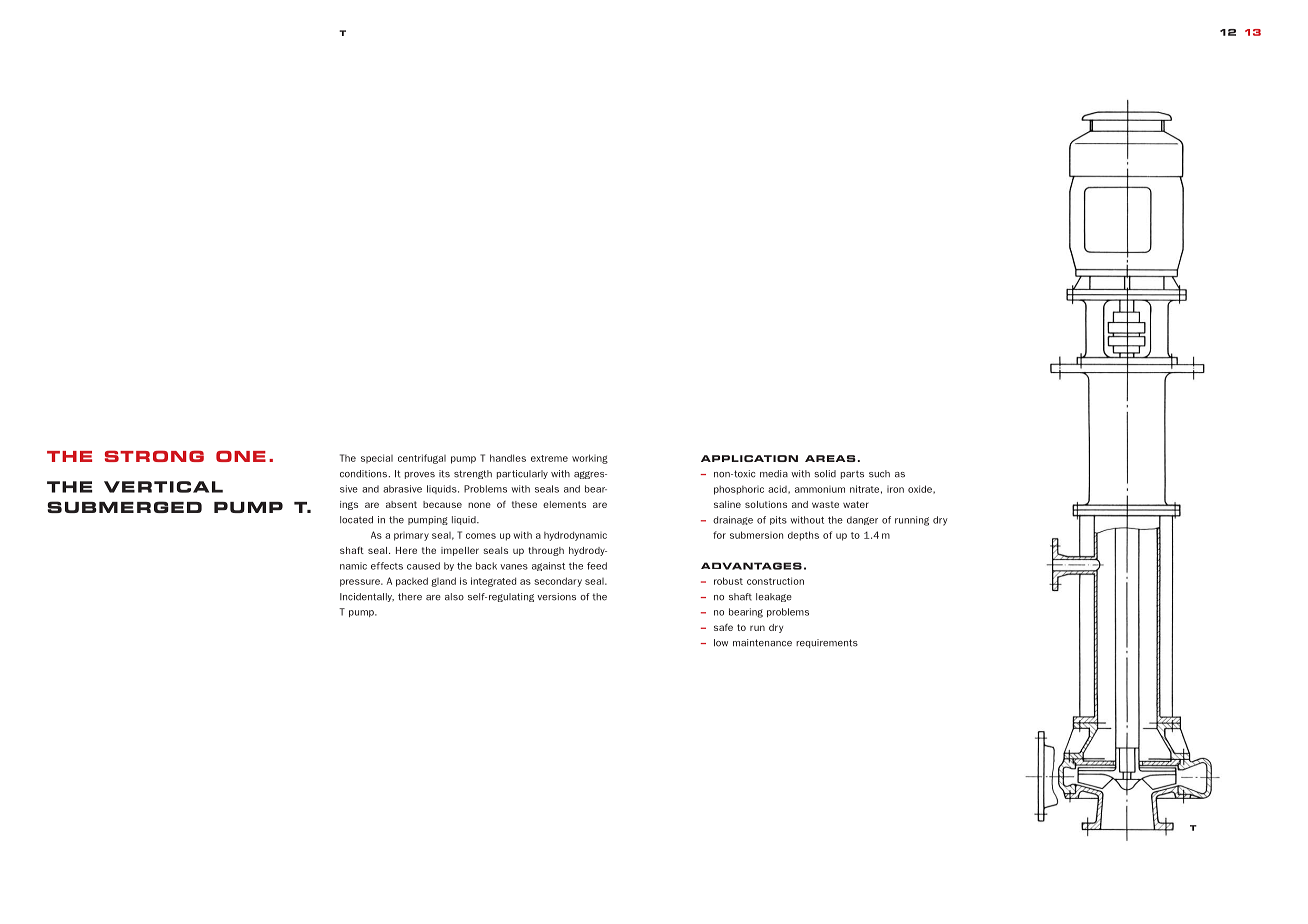 Image resolution: width=1308 pixels, height=924 pixels. What do you see at coordinates (830, 458) in the image?
I see `AREAS` at bounding box center [830, 458].
